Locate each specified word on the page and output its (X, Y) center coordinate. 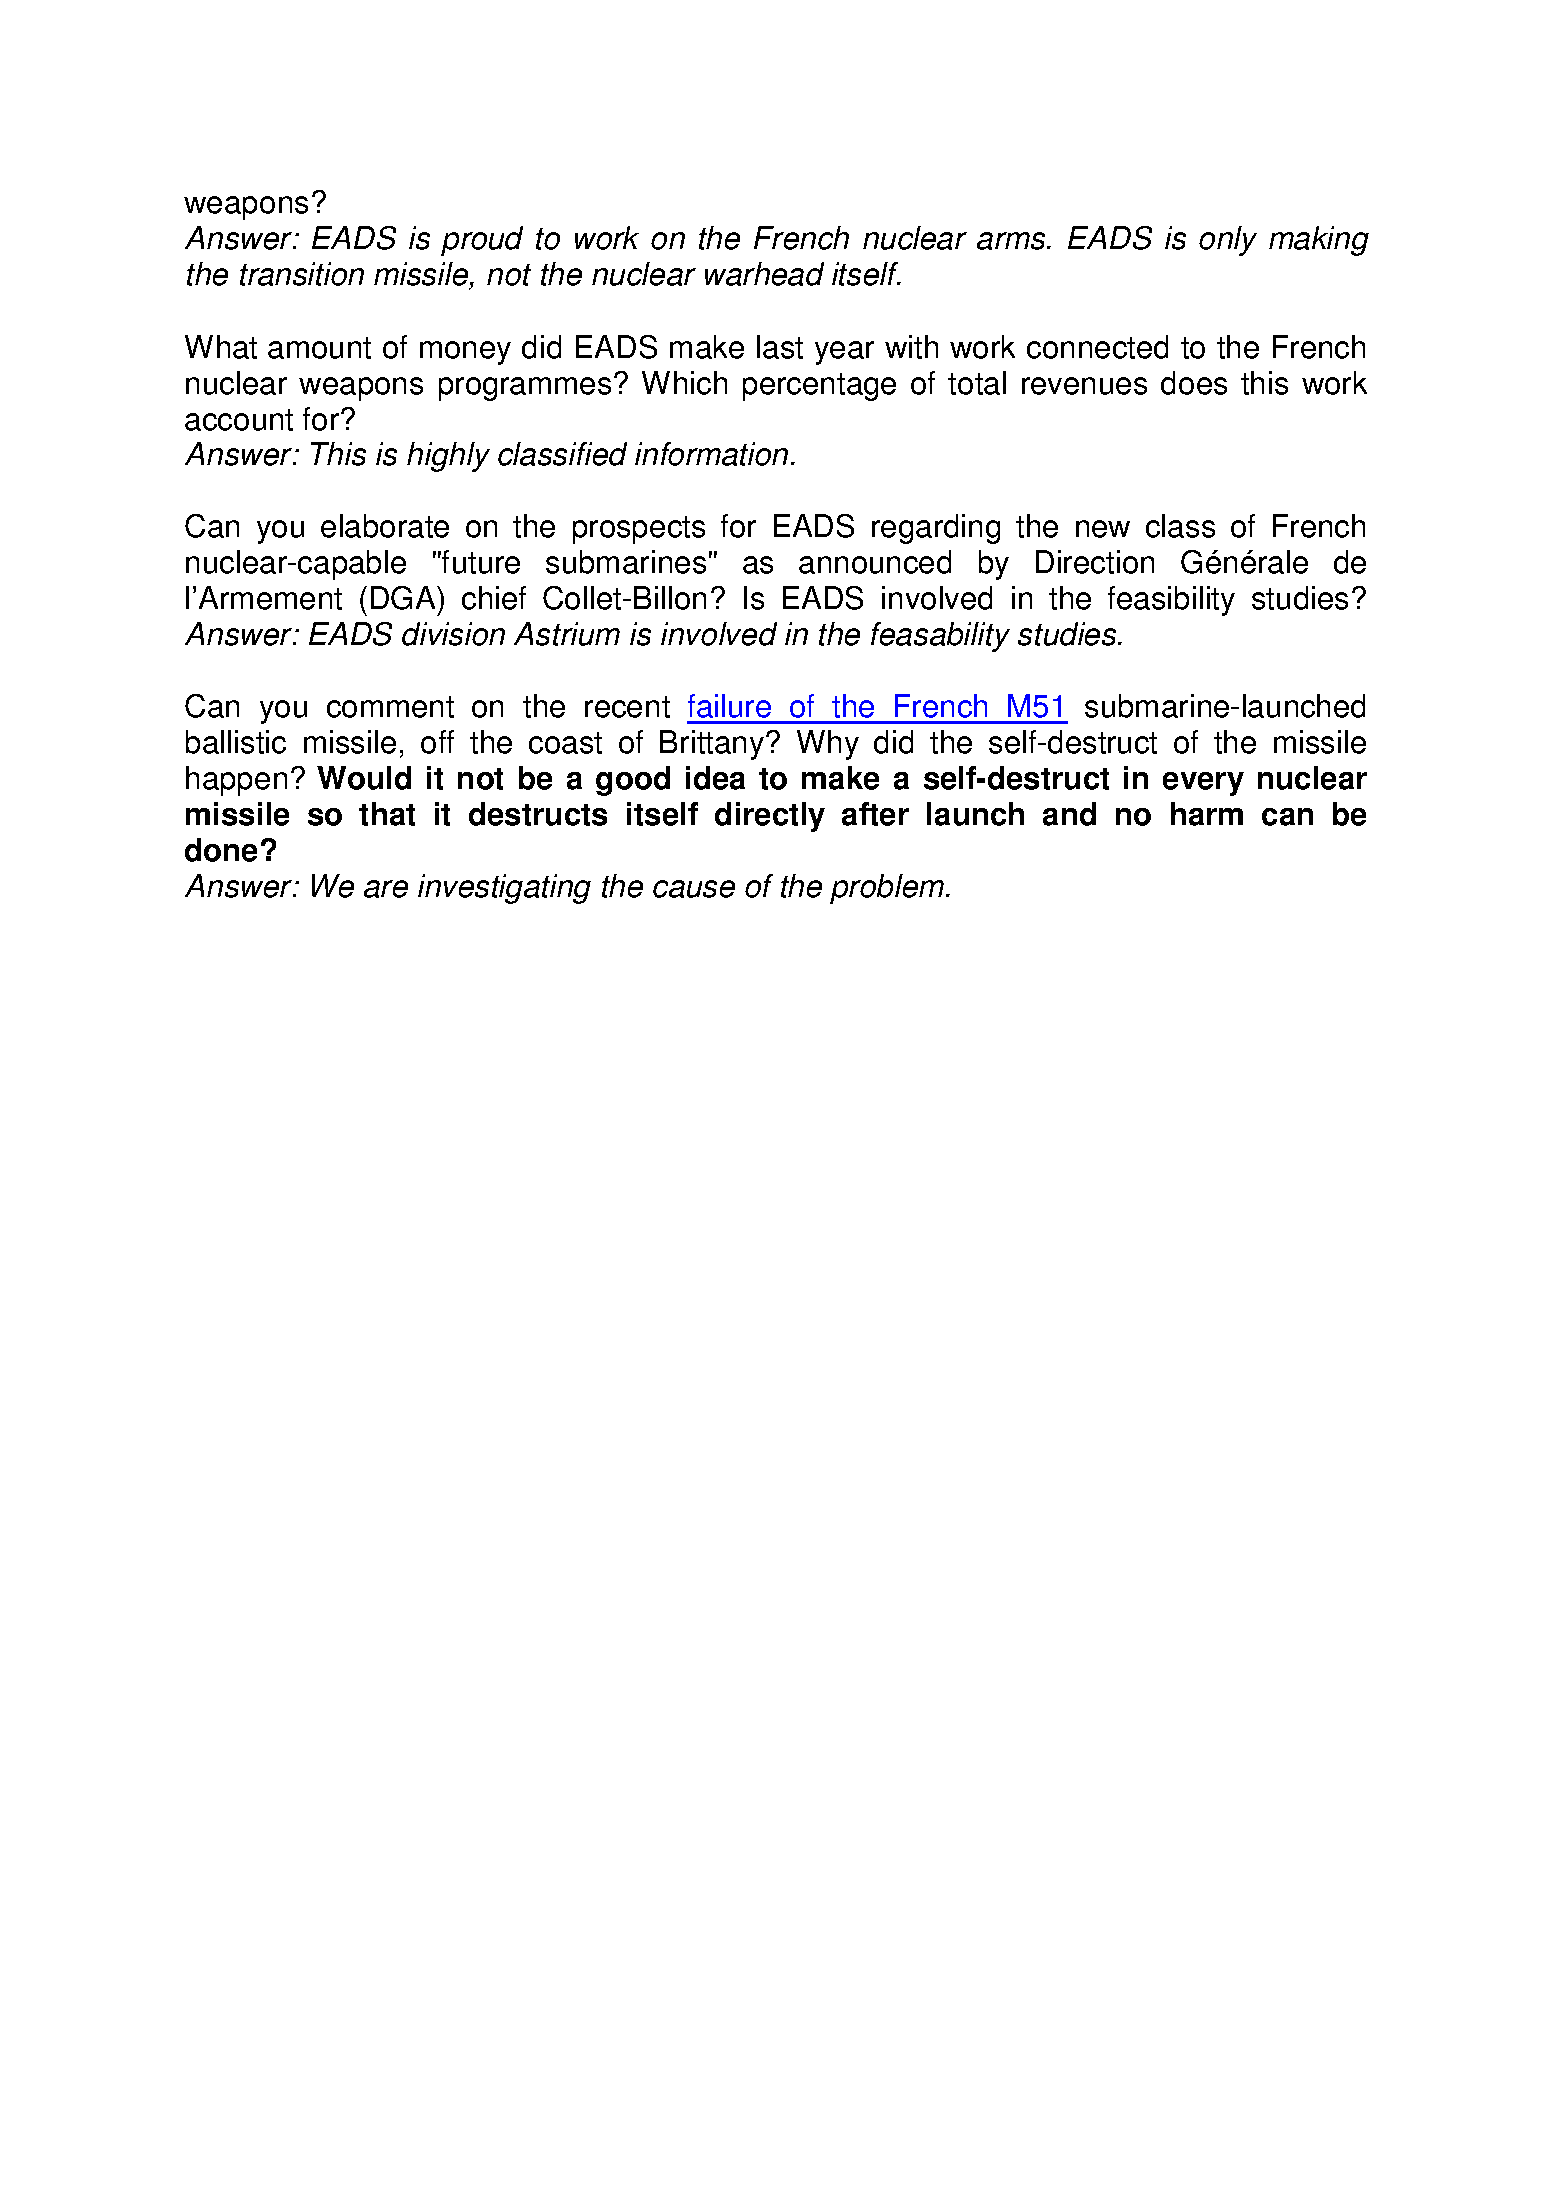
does (1194, 383)
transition (302, 274)
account (239, 420)
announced (875, 562)
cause (694, 889)
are (386, 889)
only (1228, 241)
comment (390, 707)
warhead (764, 274)
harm (1207, 814)
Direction (1095, 562)
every (1203, 784)
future (480, 562)
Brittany (713, 745)
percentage (819, 387)
